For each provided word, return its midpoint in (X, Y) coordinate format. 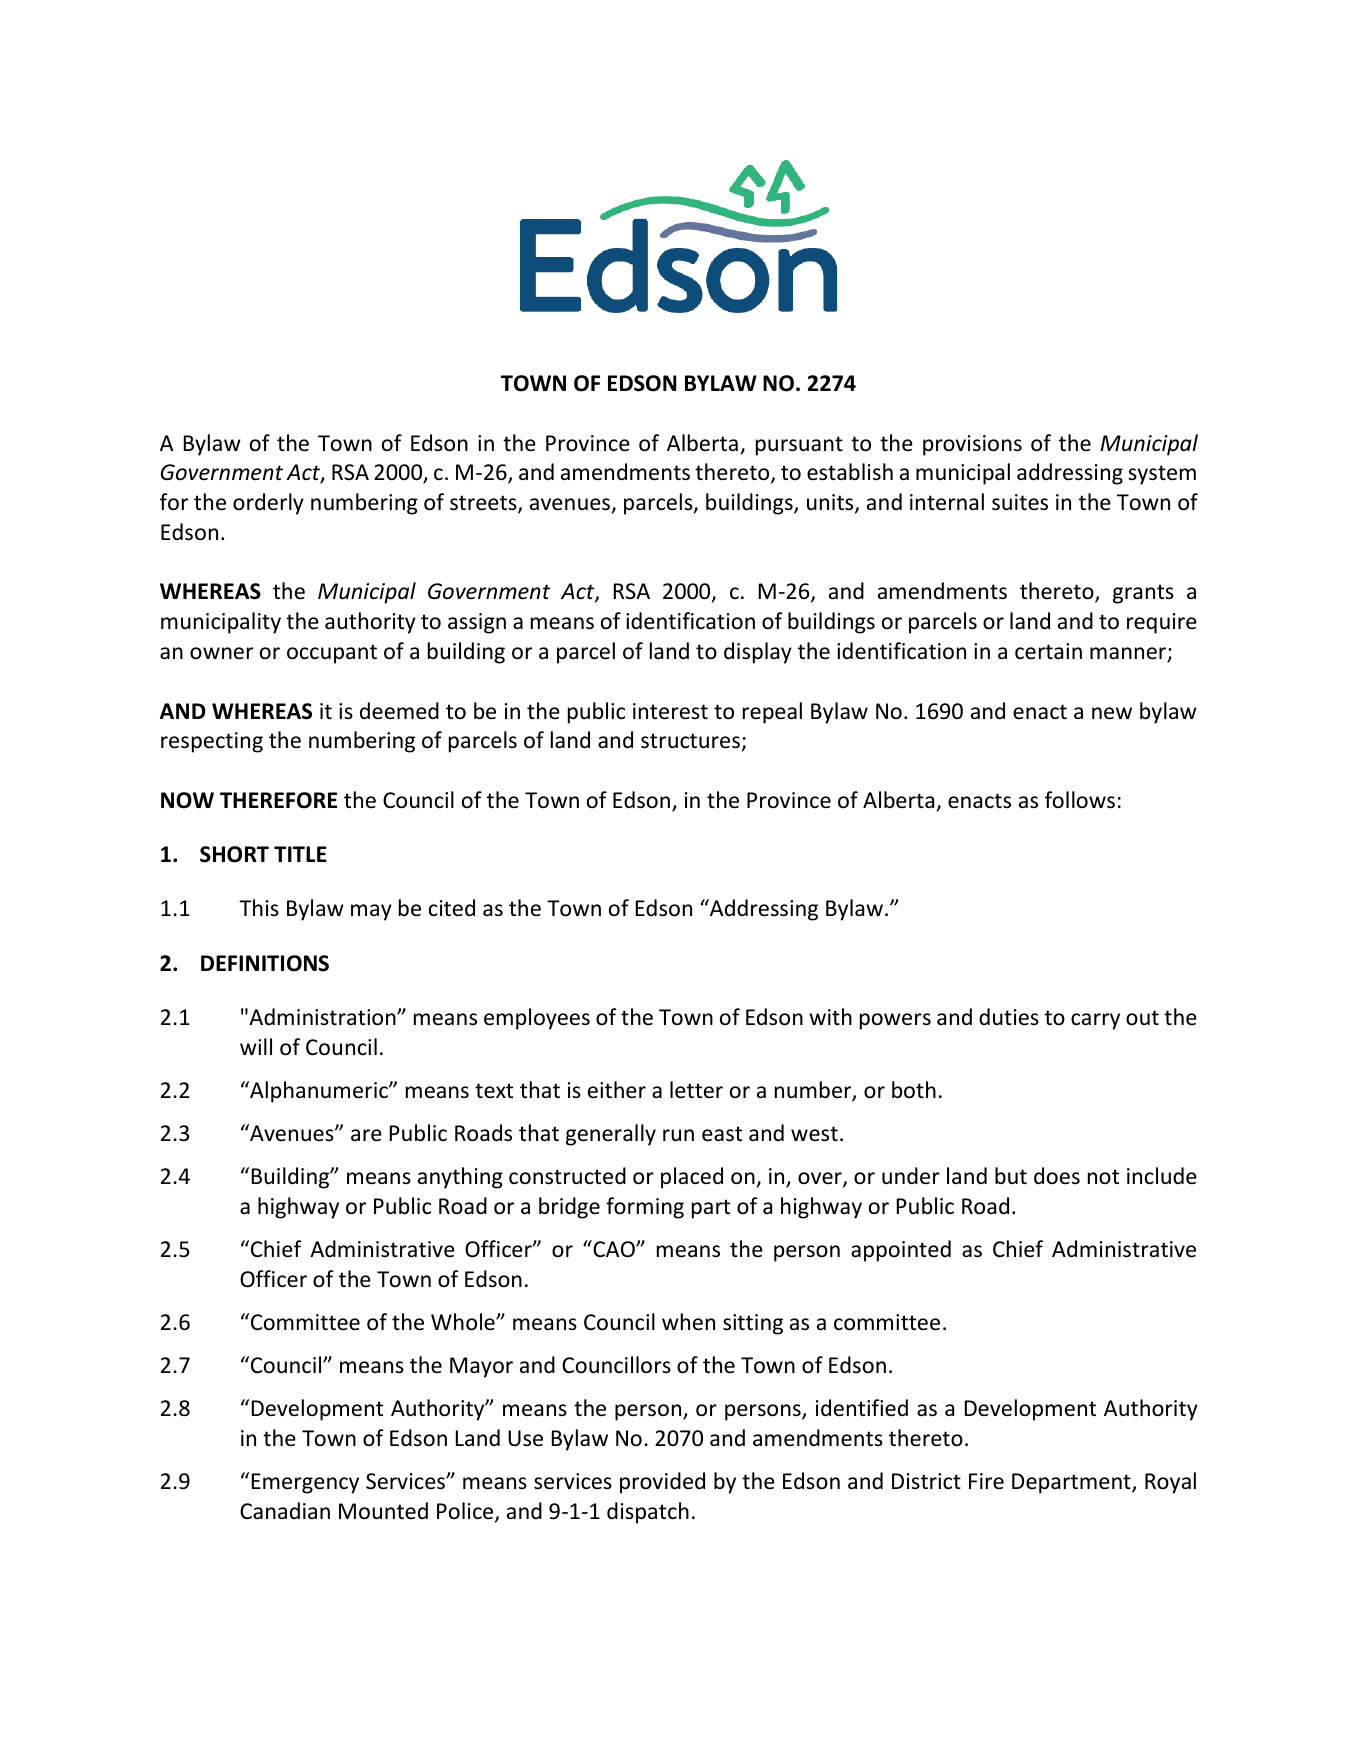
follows (1080, 800)
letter (696, 1090)
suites (1020, 502)
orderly (268, 504)
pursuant (799, 446)
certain (1048, 651)
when (688, 1322)
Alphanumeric (319, 1092)
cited (452, 908)
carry (1095, 1021)
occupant (332, 654)
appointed (901, 1251)
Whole (464, 1322)
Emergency (305, 1483)
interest (670, 711)
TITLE (300, 854)
